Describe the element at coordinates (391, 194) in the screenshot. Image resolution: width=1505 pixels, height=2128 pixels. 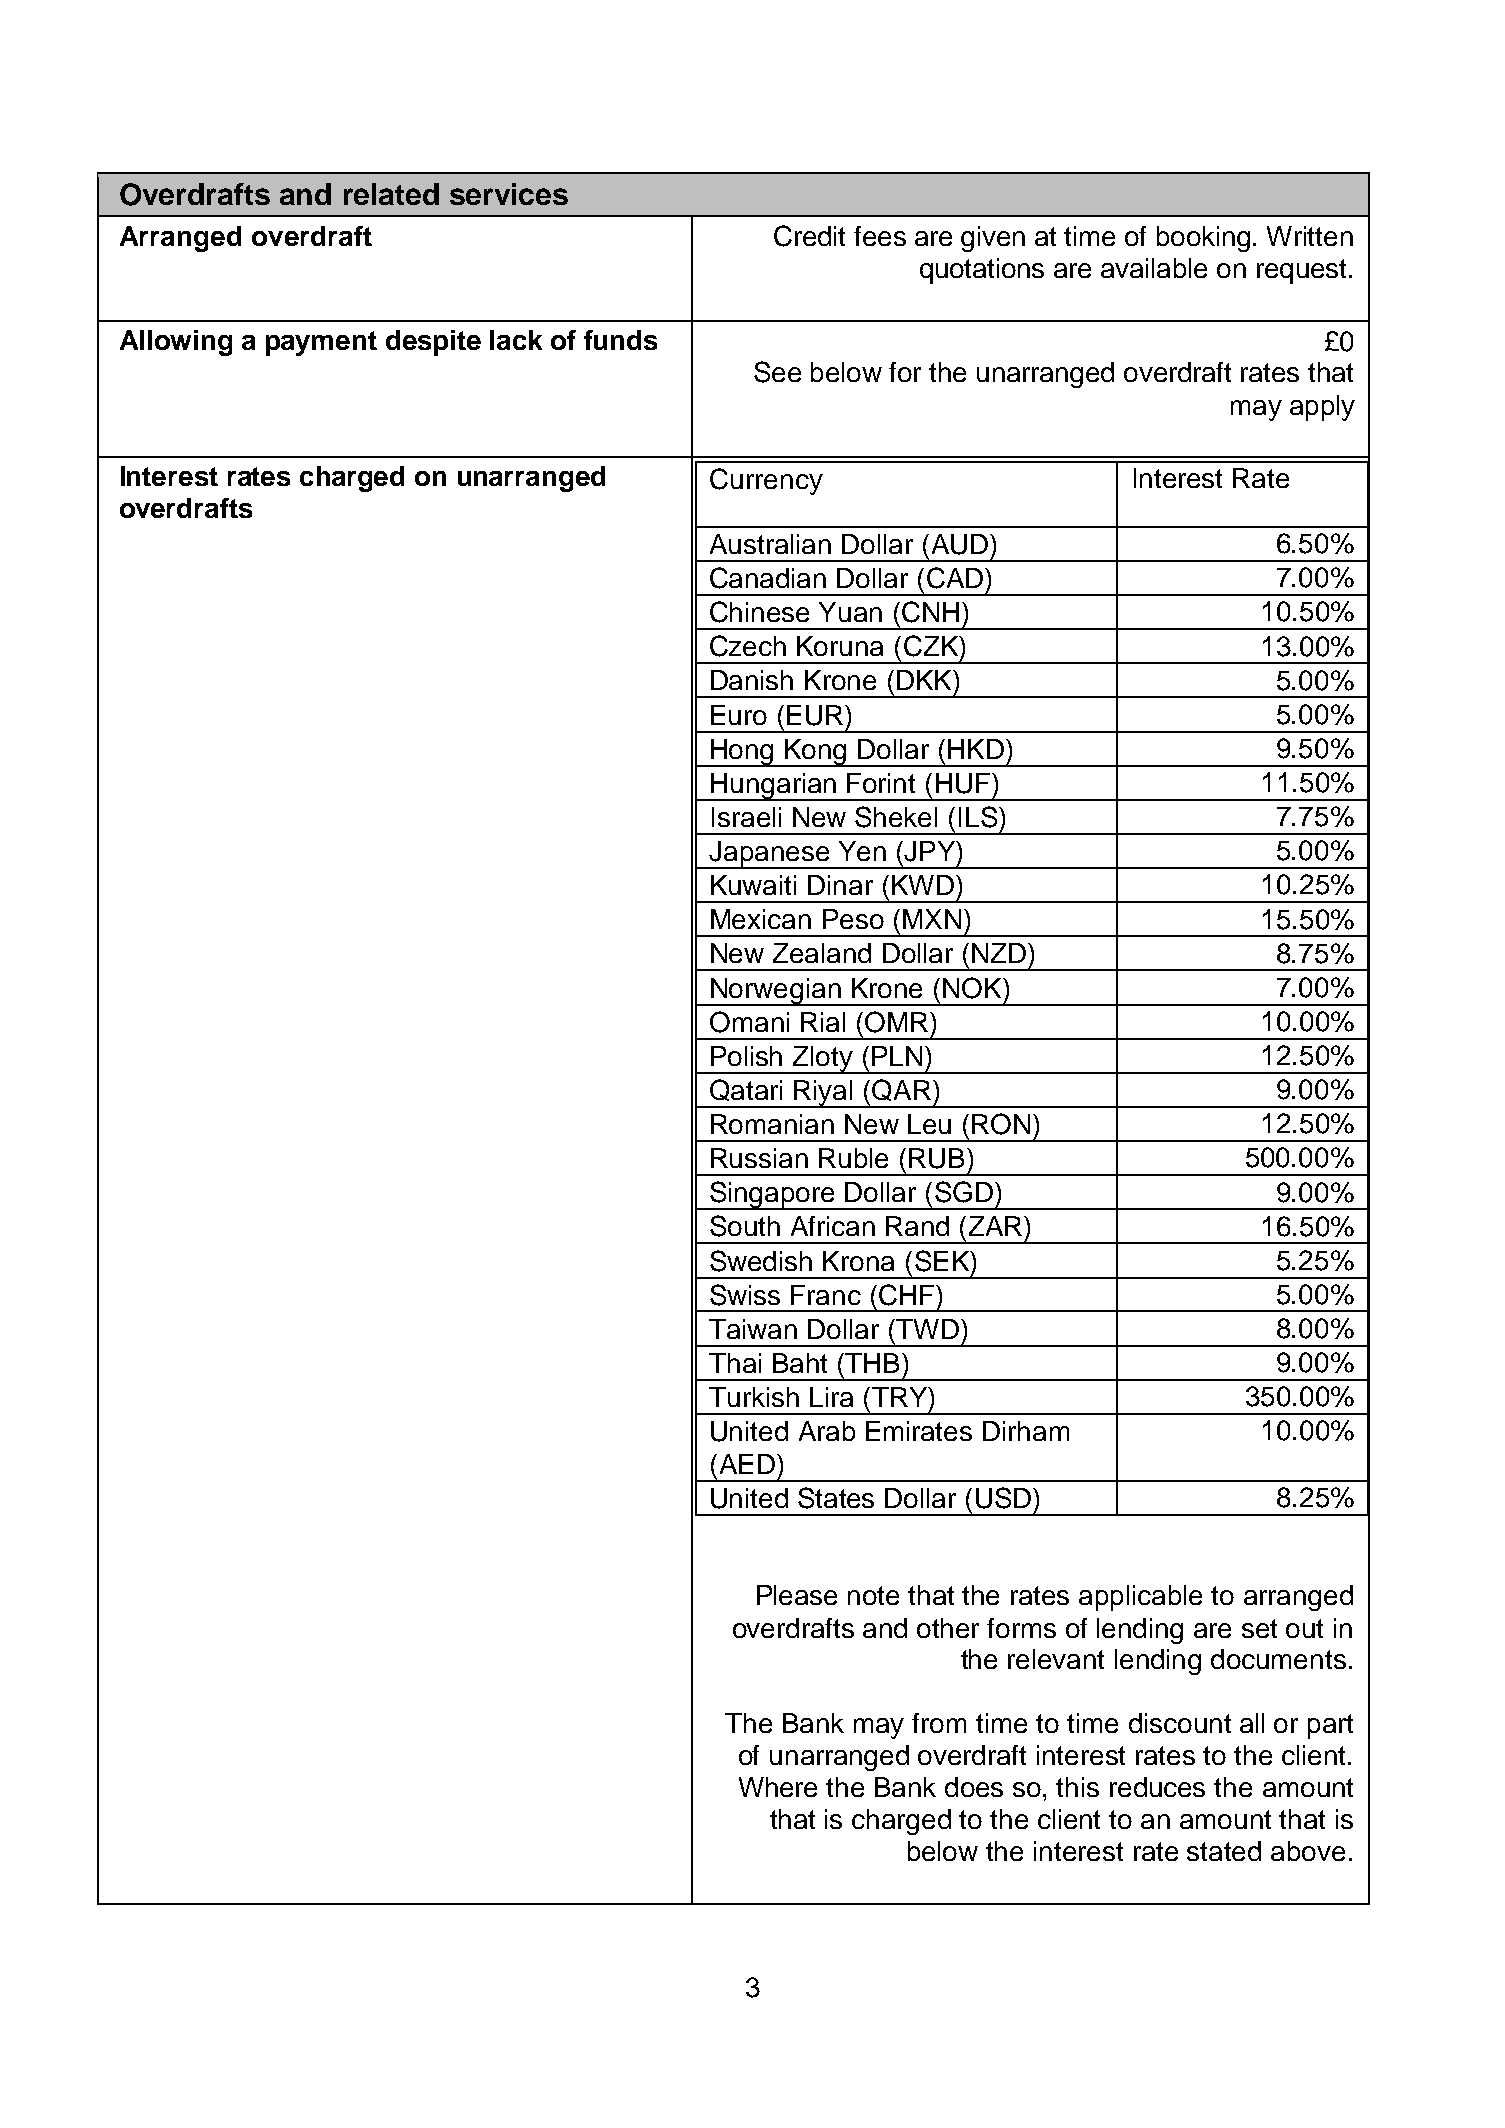
I see `related` at that location.
